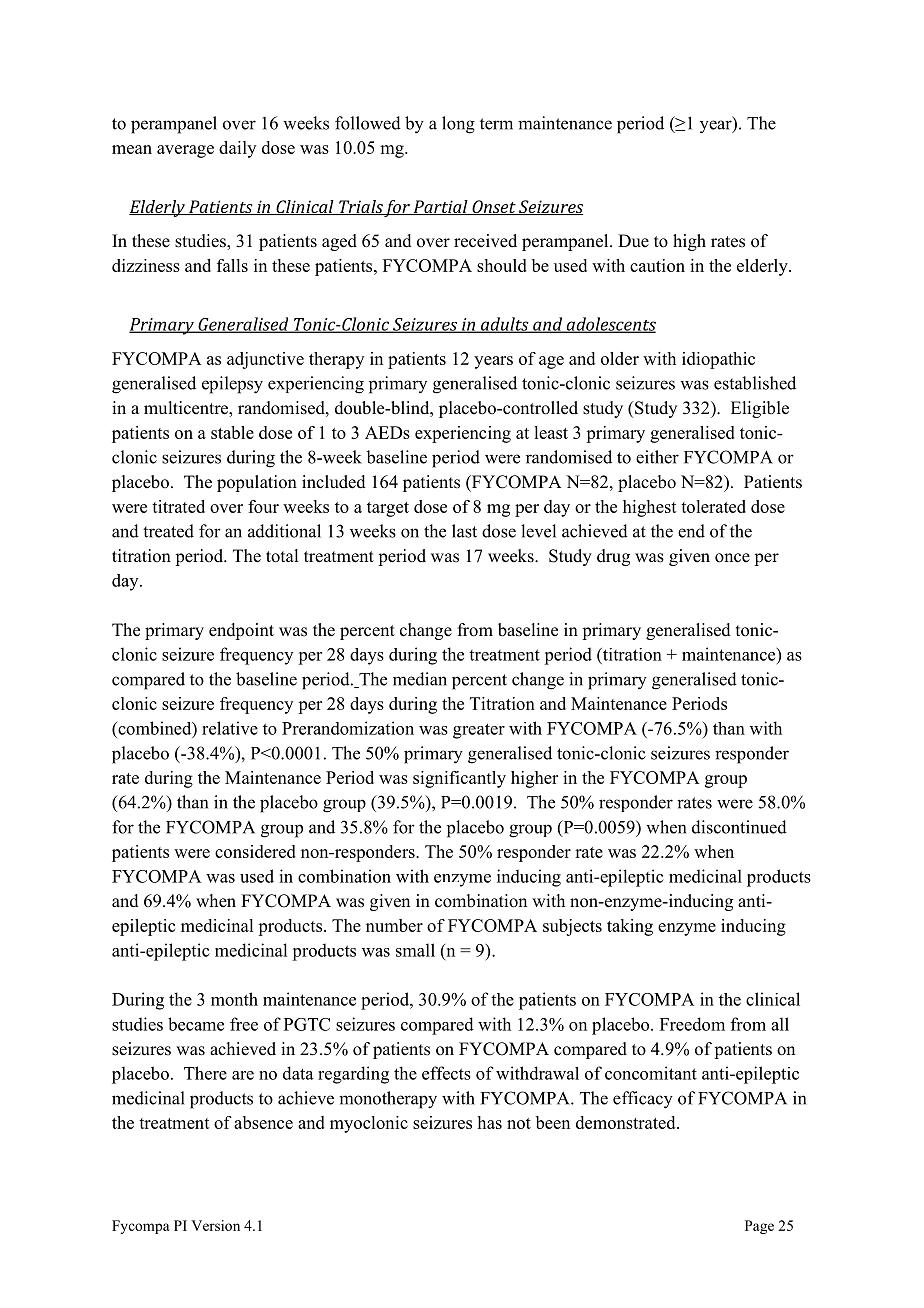 This screenshot has width=924, height=1308. Describe the element at coordinates (732, 558) in the screenshot. I see `once` at that location.
